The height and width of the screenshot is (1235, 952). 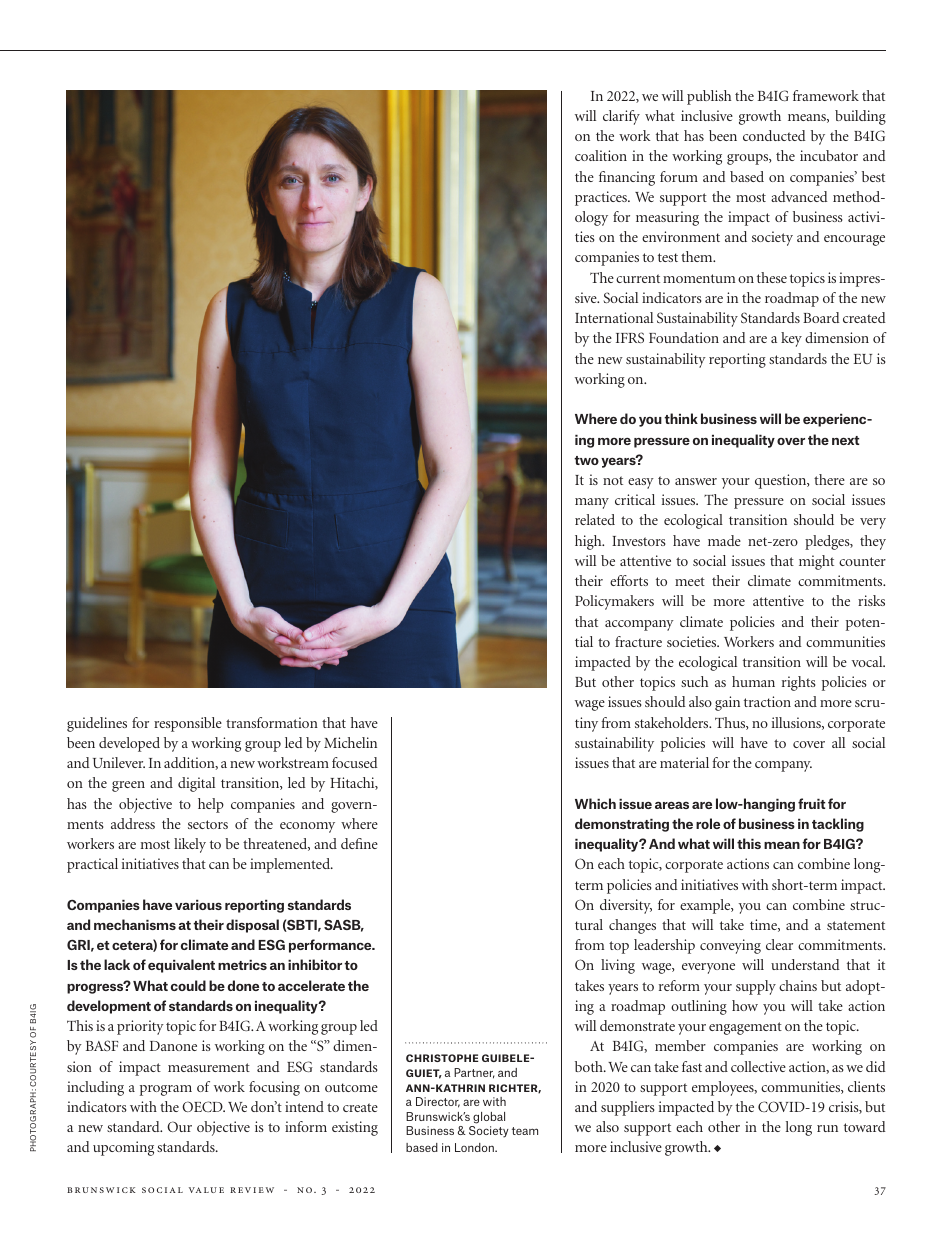 What do you see at coordinates (359, 843) in the screenshot?
I see `define` at bounding box center [359, 843].
